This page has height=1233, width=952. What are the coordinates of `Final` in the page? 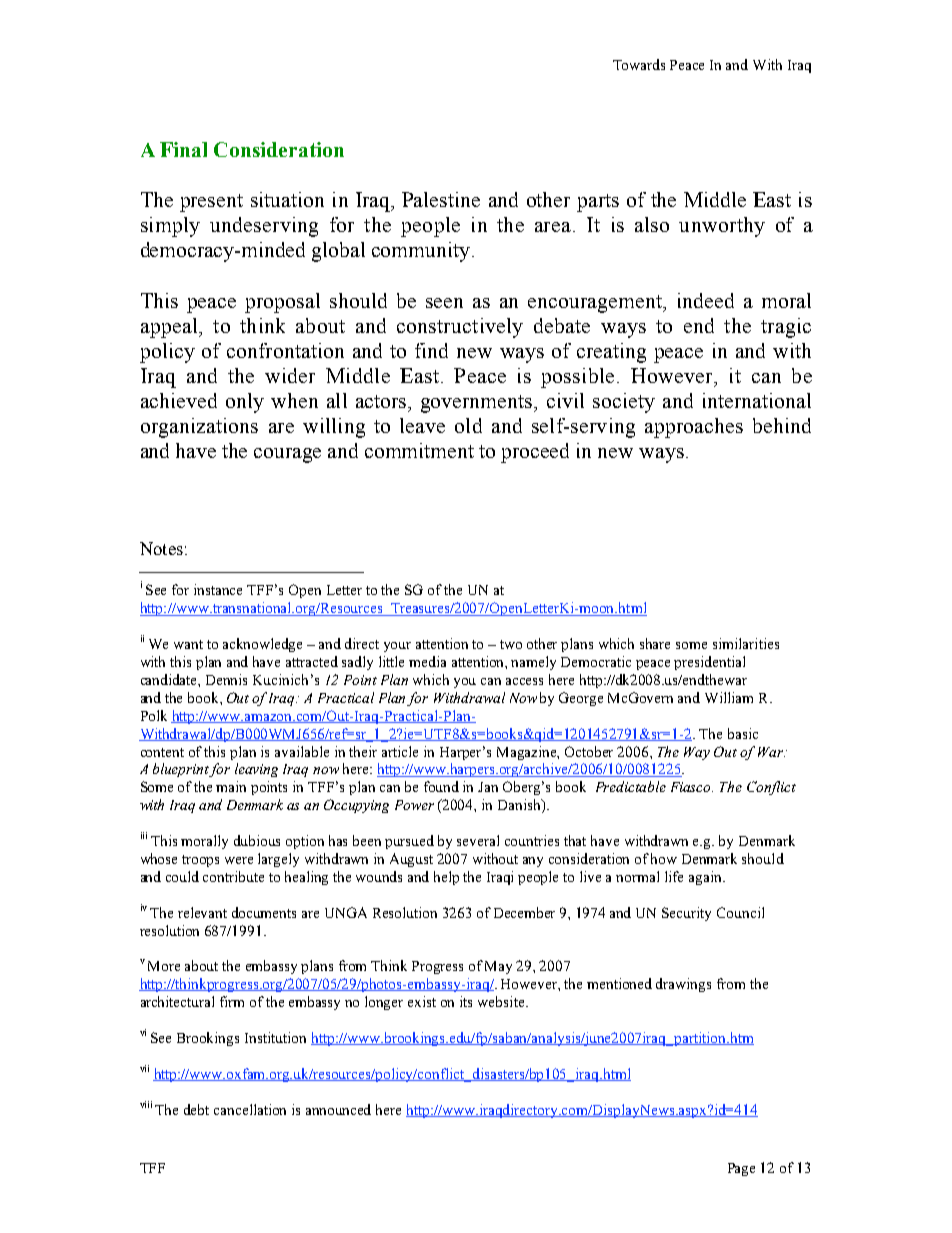 It's located at (183, 149).
